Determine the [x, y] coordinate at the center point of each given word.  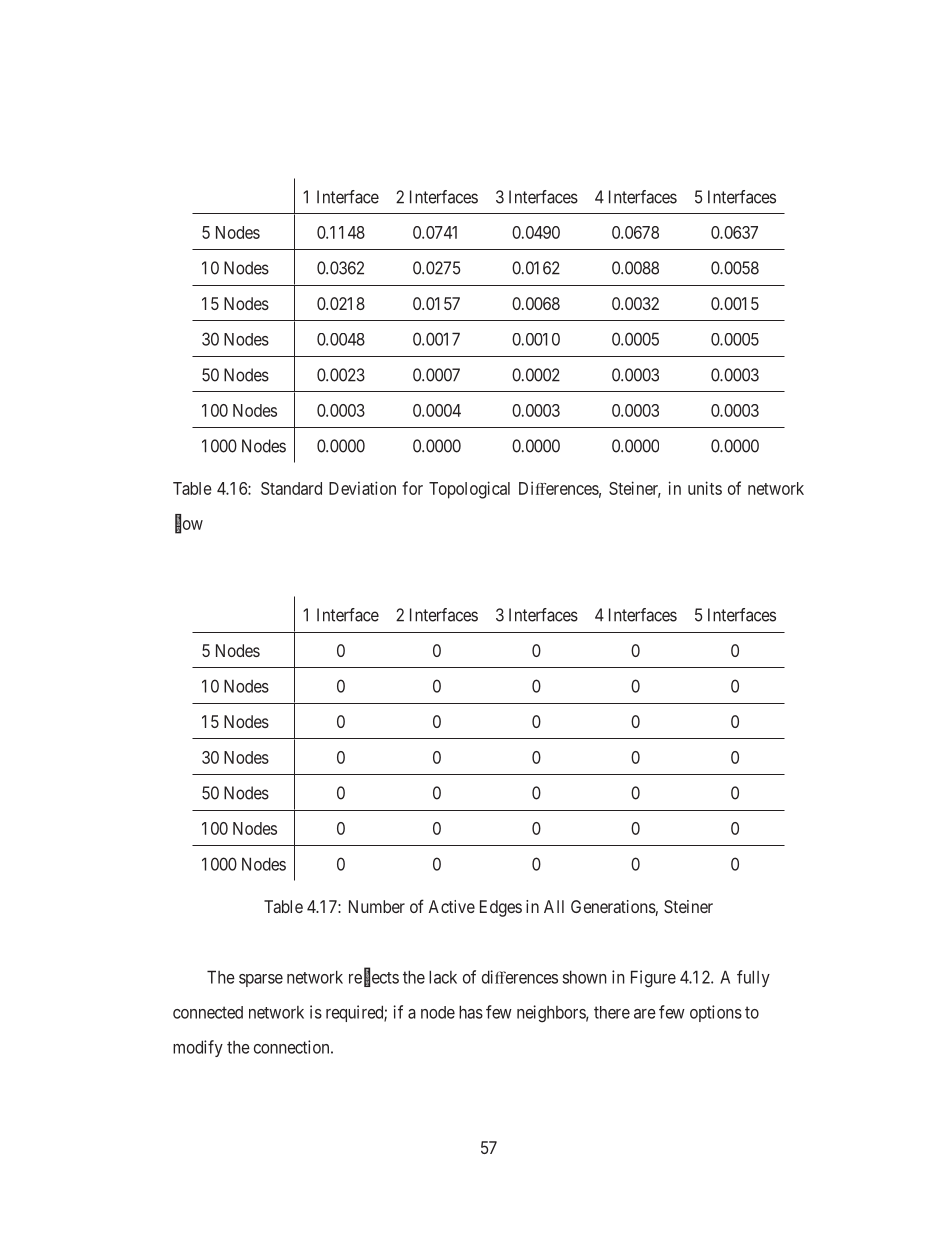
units [705, 488]
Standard [291, 488]
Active [452, 906]
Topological [469, 490]
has [471, 1012]
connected [208, 1012]
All [554, 906]
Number [377, 906]
